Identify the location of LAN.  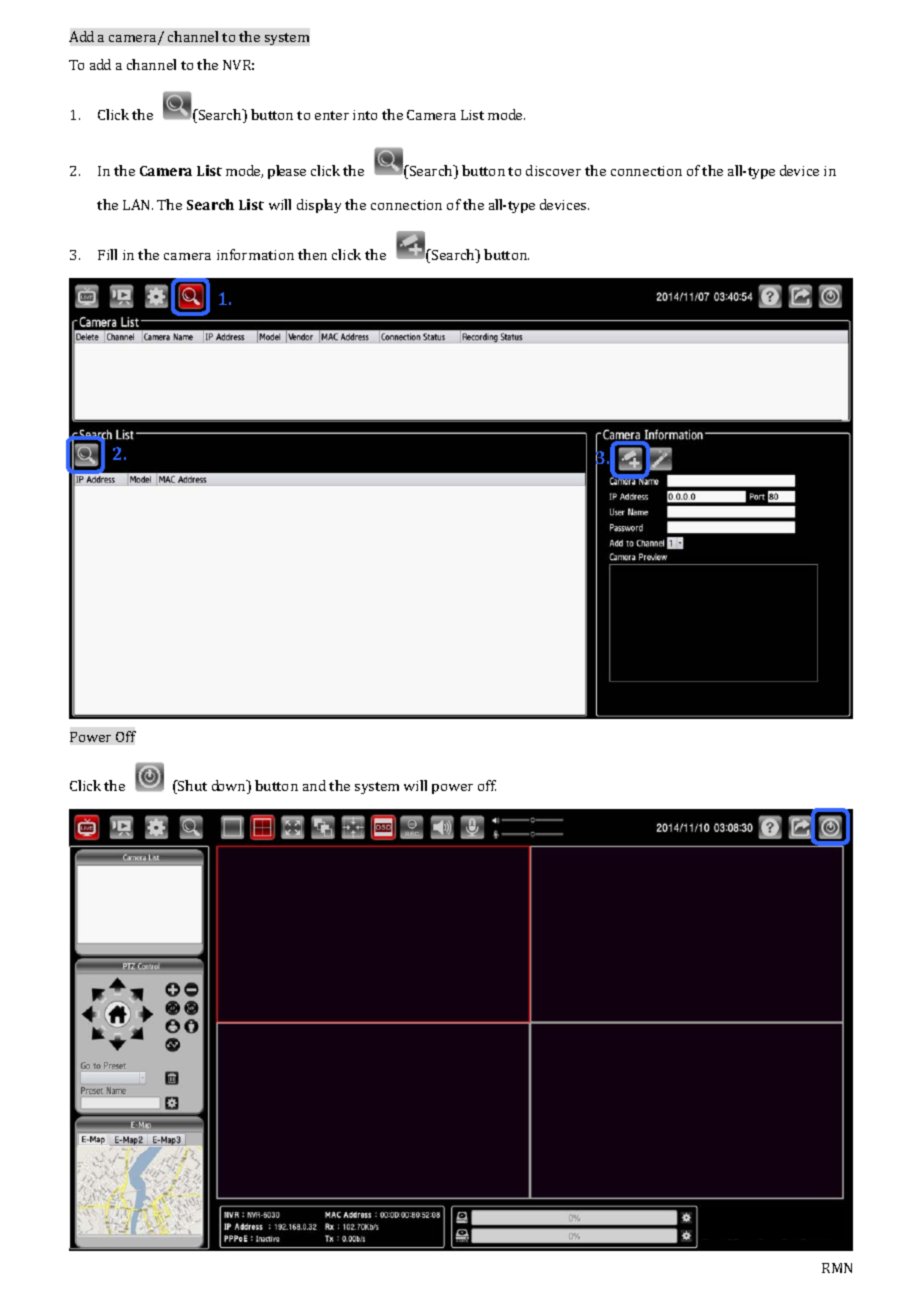
(138, 204).
